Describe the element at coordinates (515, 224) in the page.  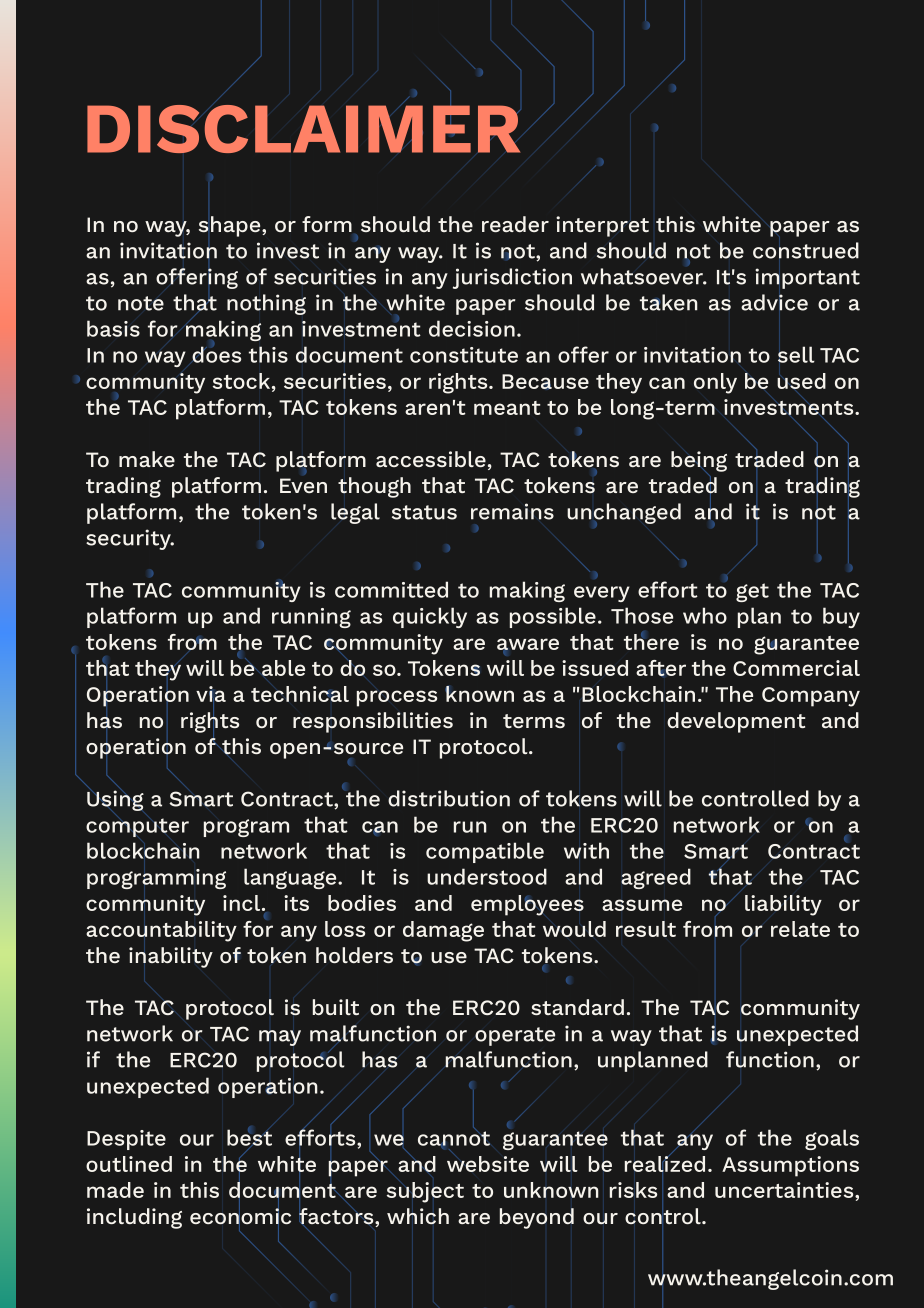
I see `reader` at that location.
